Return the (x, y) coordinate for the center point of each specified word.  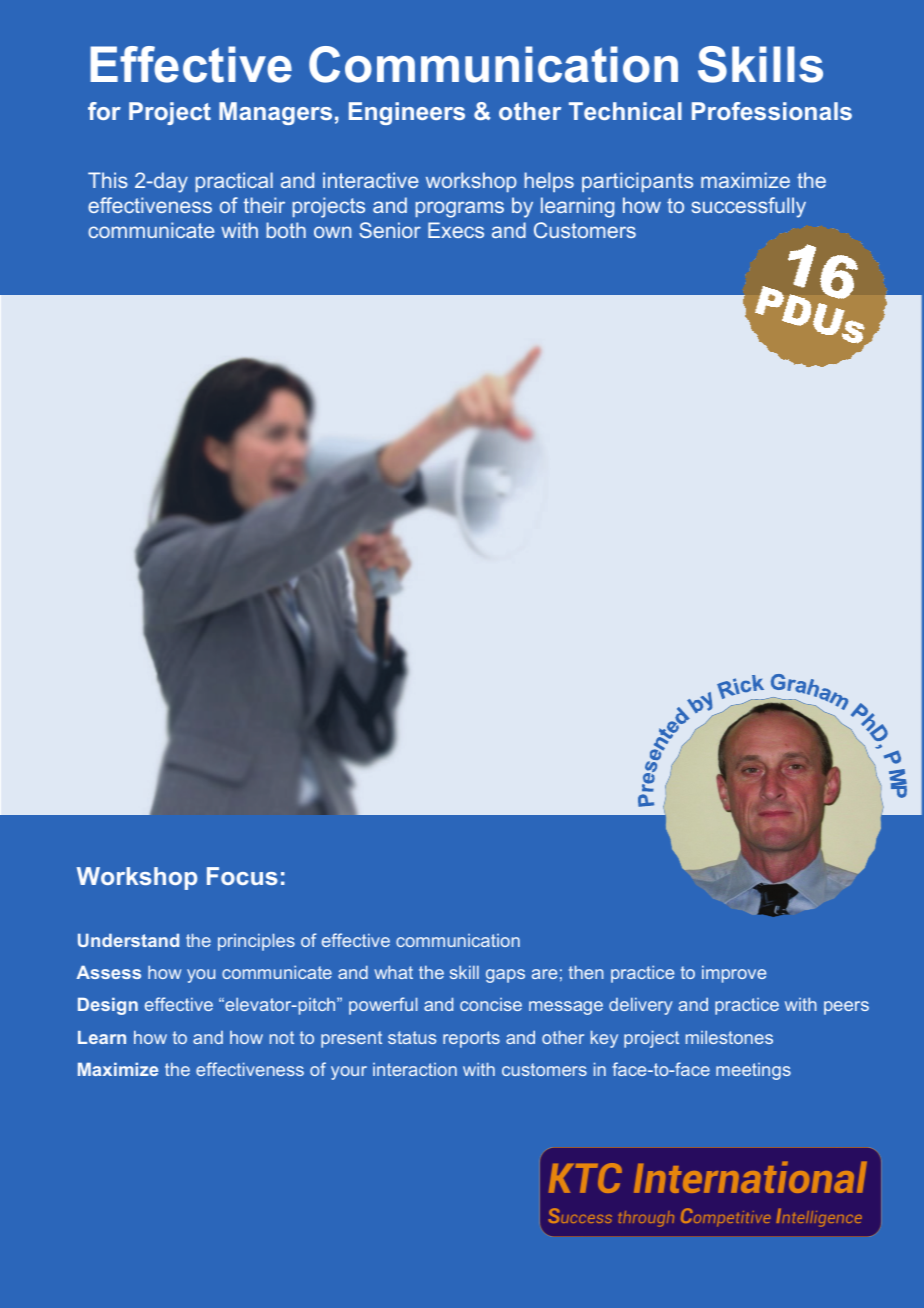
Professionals (772, 111)
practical (234, 182)
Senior (390, 230)
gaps (505, 976)
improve (734, 974)
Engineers (407, 113)
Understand (128, 940)
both (286, 230)
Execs (456, 230)
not (282, 1037)
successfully (749, 207)
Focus (242, 876)
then (586, 972)
